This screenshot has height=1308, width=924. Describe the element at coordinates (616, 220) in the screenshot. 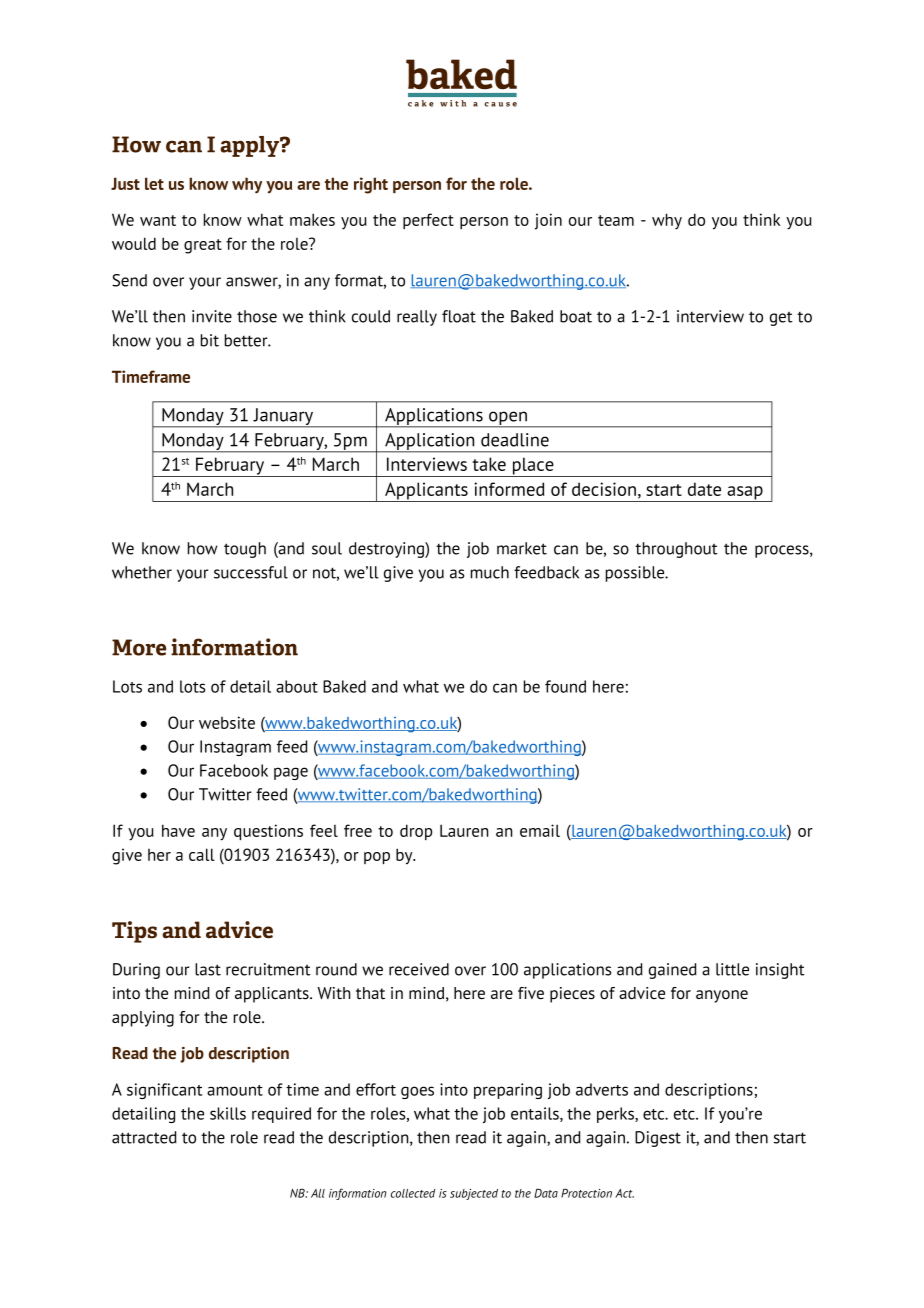

I see `team` at that location.
